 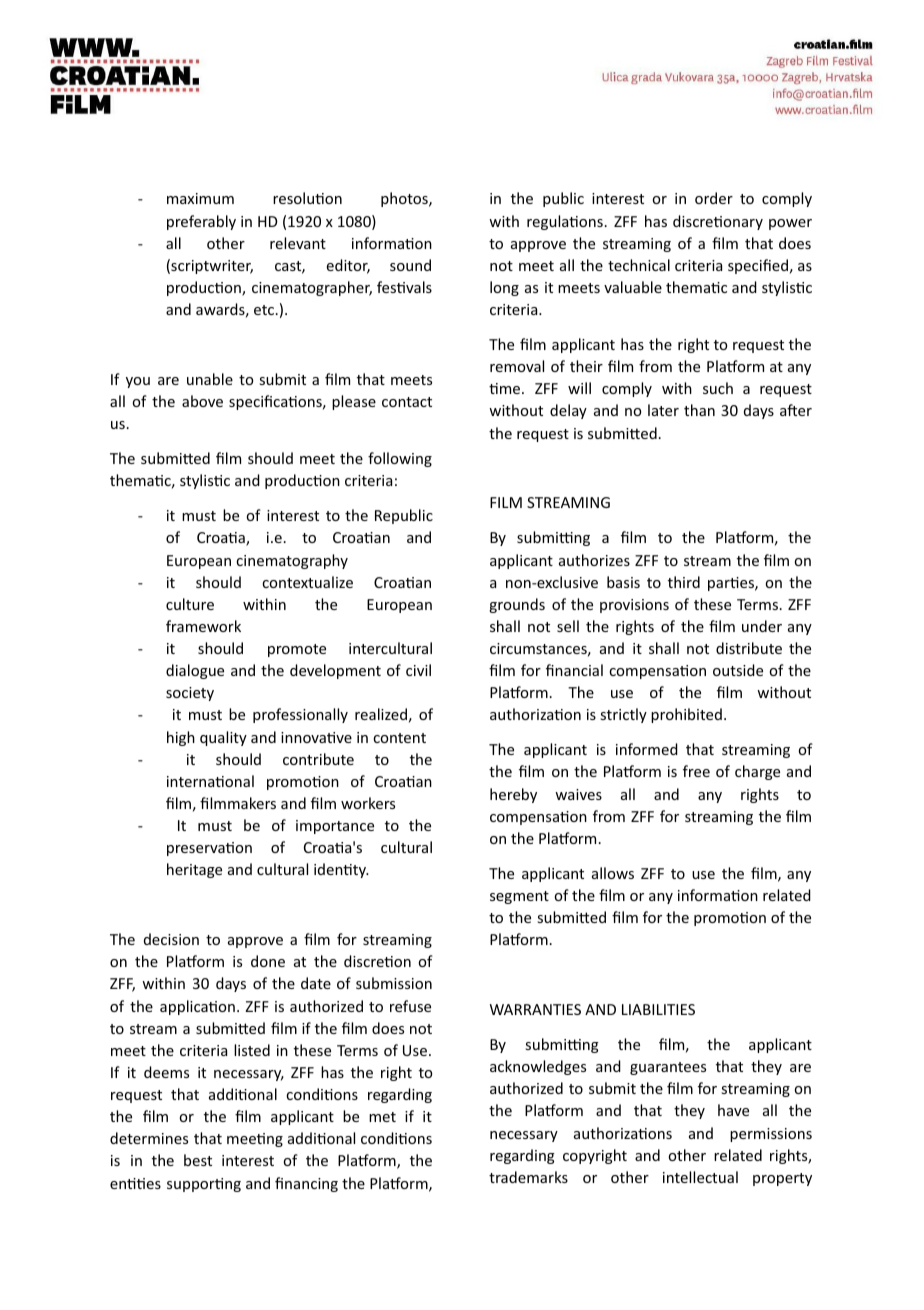 What do you see at coordinates (201, 222) in the document?
I see `preferably` at bounding box center [201, 222].
